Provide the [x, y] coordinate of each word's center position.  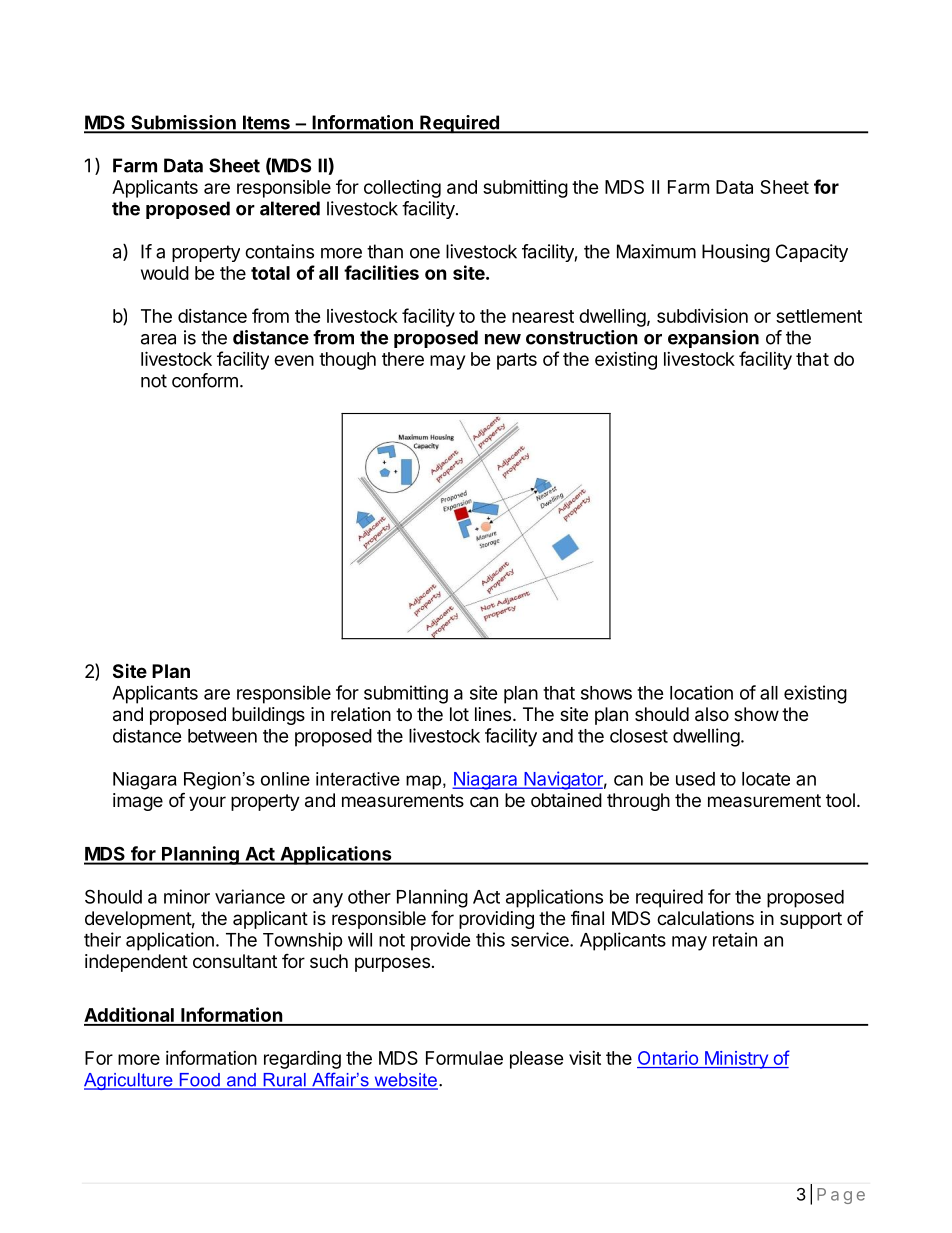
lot [459, 714]
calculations [705, 918]
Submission [183, 123]
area [158, 339]
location [701, 692]
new [503, 339]
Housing [736, 253]
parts [517, 361]
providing [496, 920]
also [712, 714]
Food [199, 1081]
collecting [402, 189]
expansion [713, 339]
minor [187, 896]
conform [205, 380]
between [222, 736]
